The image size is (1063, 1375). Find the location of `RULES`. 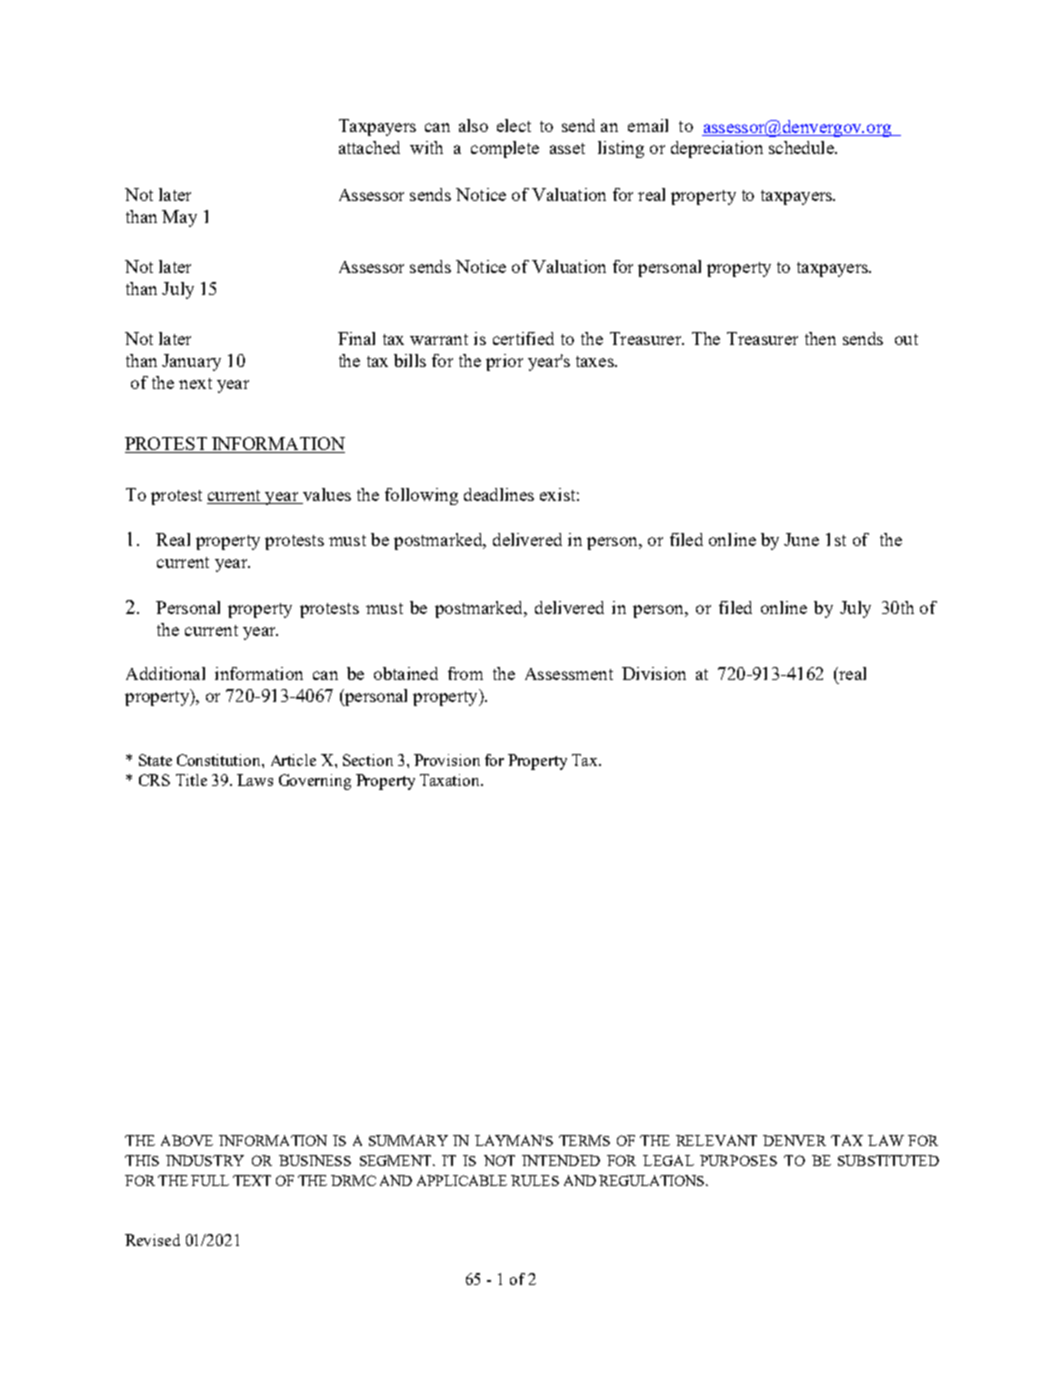

RULES is located at coordinates (535, 1180).
